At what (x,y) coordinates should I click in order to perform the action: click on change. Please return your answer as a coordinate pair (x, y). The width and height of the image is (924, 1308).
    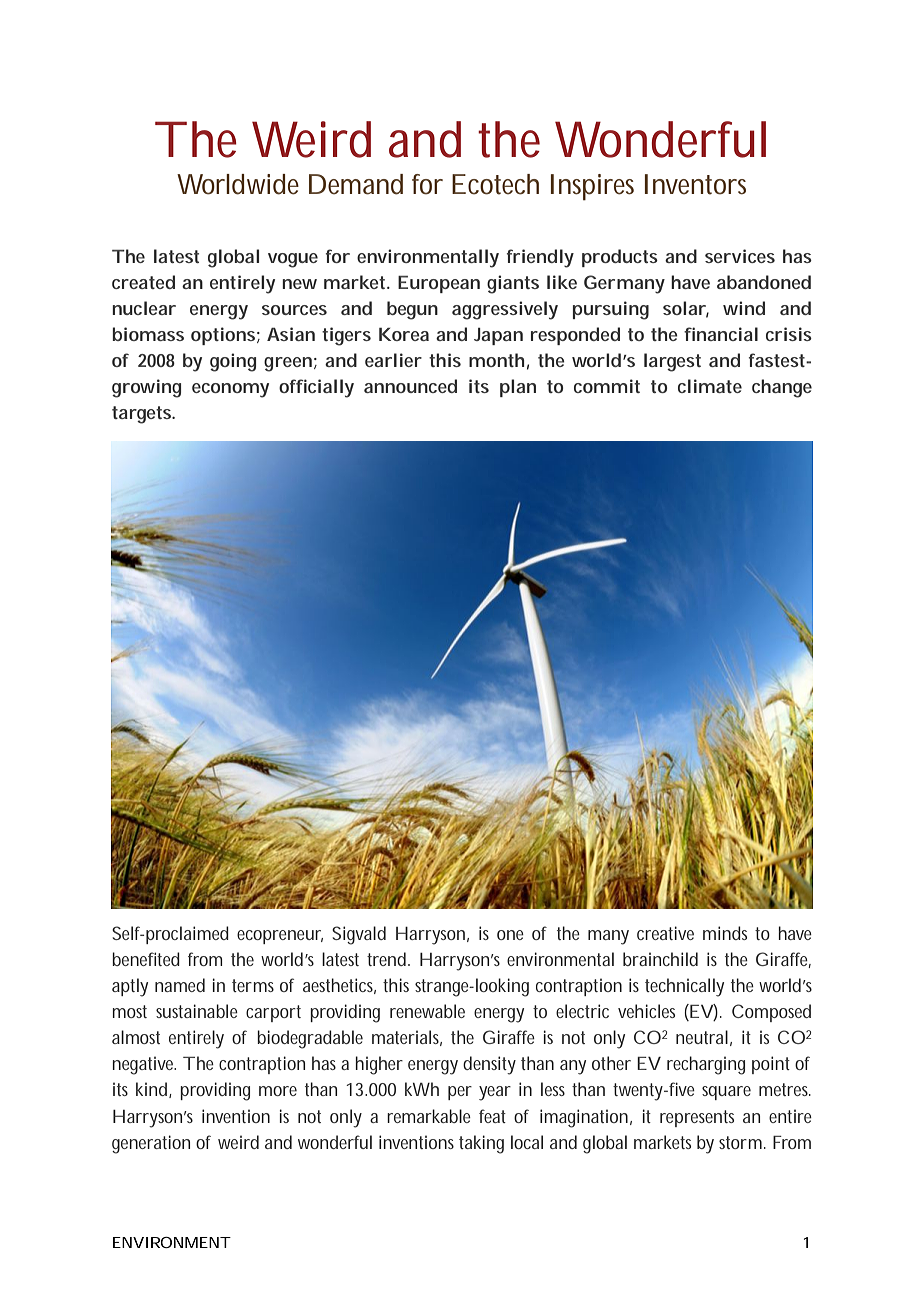
    Looking at the image, I should click on (782, 388).
